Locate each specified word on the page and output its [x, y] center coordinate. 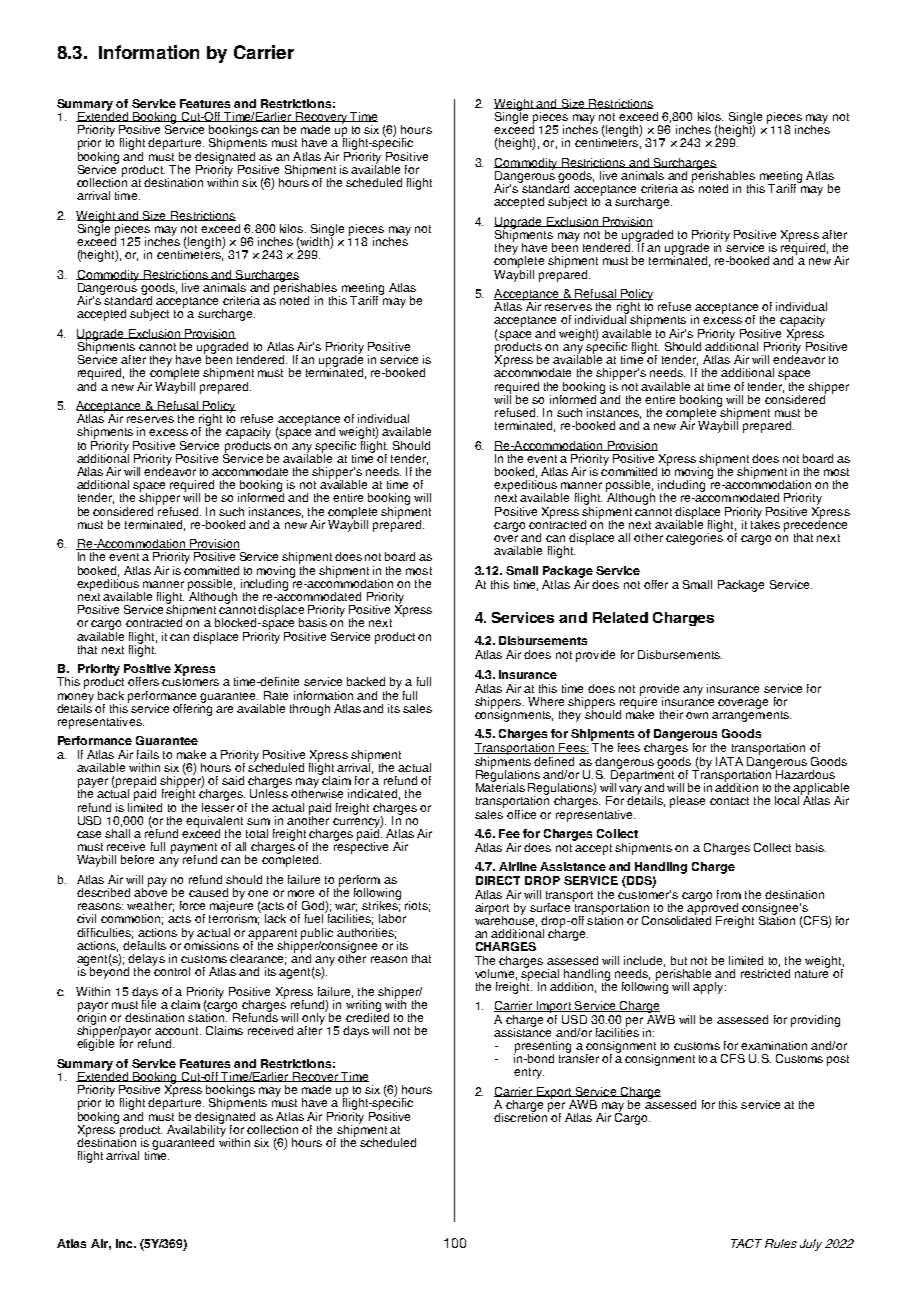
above [150, 891]
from [729, 894]
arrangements [751, 715]
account [178, 1031]
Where [546, 701]
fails [148, 754]
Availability [196, 1130]
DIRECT [498, 880]
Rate [276, 695]
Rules [781, 1243]
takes [765, 523]
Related [620, 617]
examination [774, 1045]
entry [529, 1073]
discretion [521, 1116]
